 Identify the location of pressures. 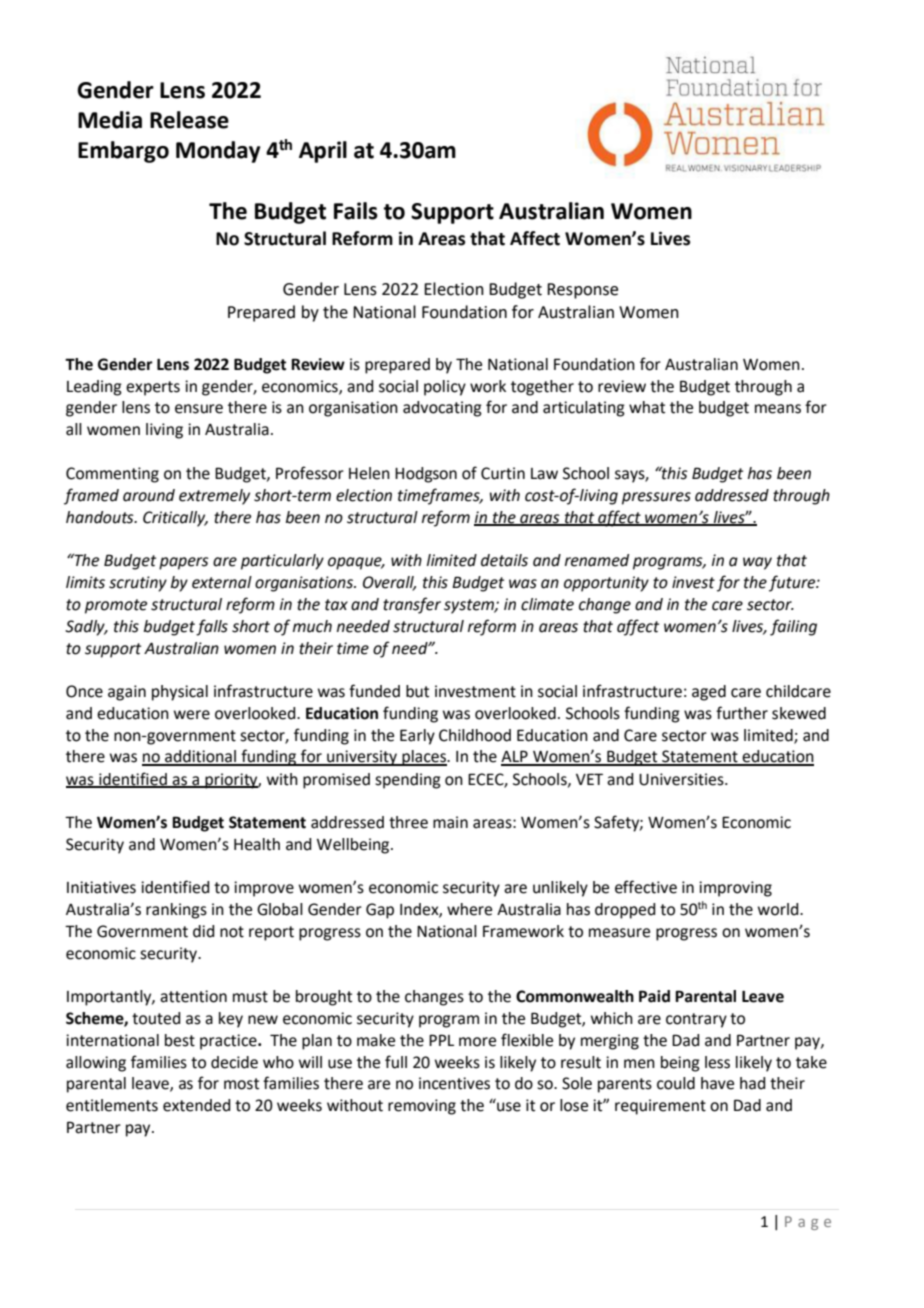
(656, 498).
